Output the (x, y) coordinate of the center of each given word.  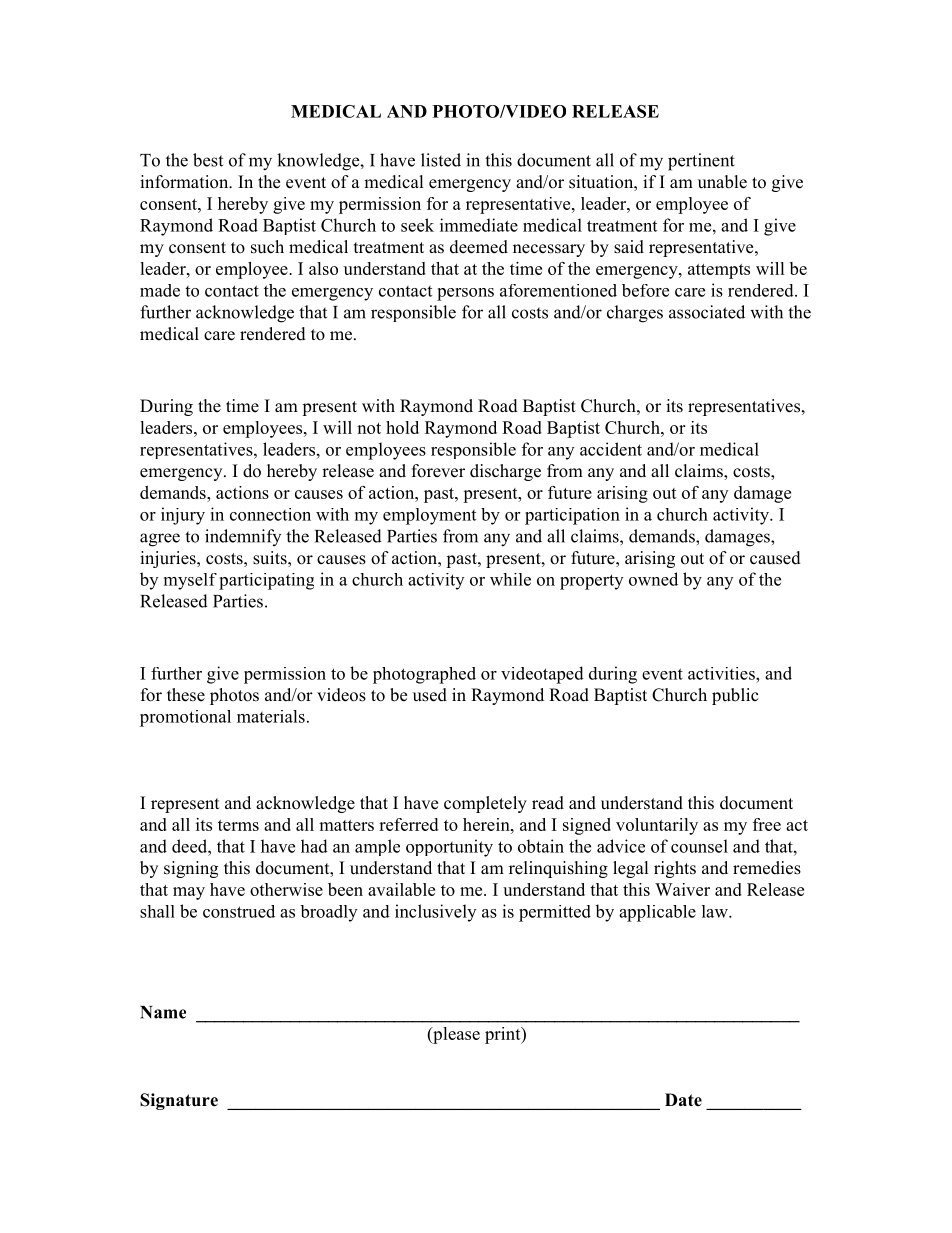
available (401, 889)
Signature (179, 1101)
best (208, 160)
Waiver (682, 889)
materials (271, 716)
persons (465, 294)
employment (429, 516)
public (735, 696)
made (160, 290)
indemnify (243, 537)
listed (441, 160)
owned (653, 579)
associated (707, 312)
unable (722, 182)
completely (485, 804)
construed (239, 911)
